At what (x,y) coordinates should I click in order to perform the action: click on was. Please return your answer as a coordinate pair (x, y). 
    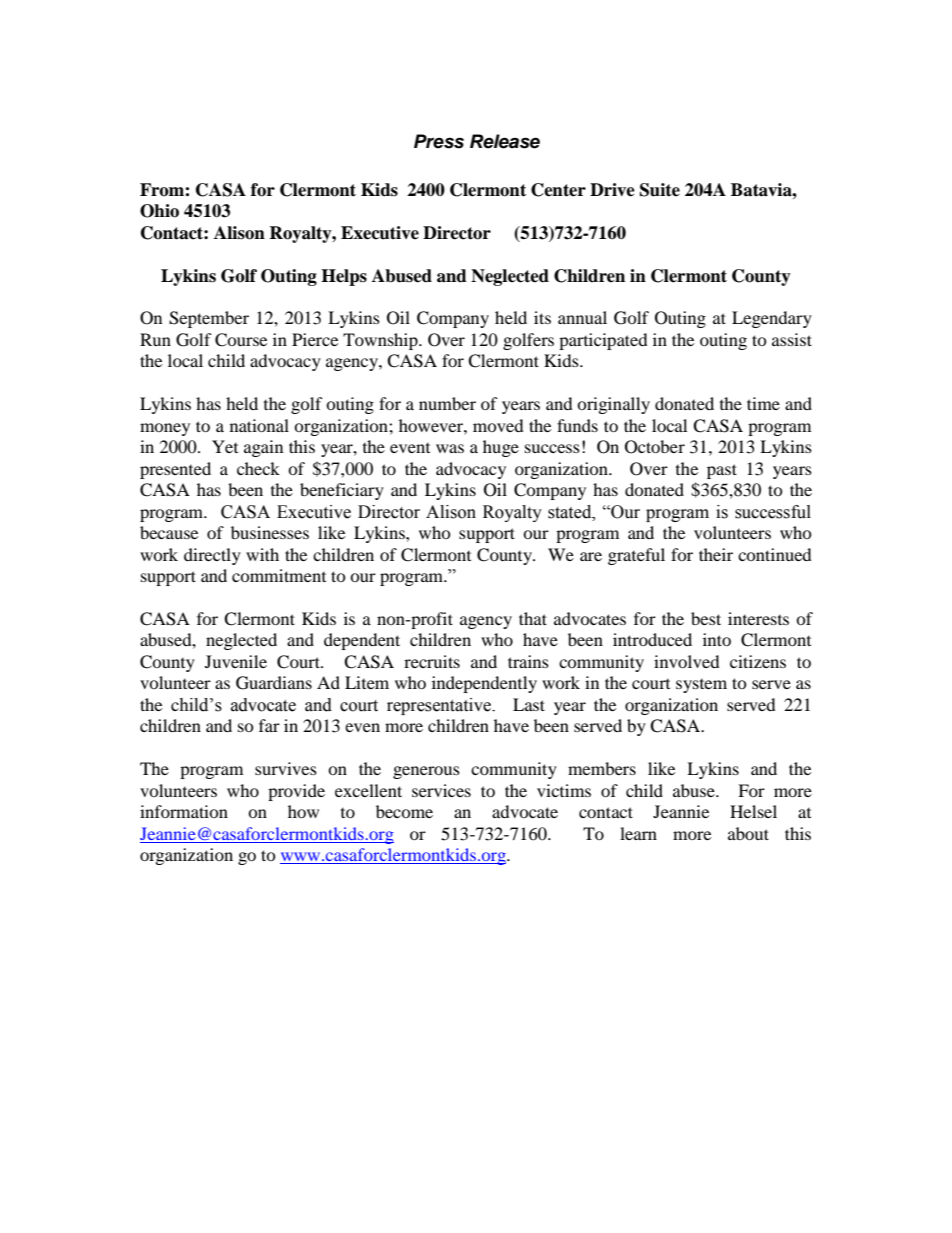
    Looking at the image, I should click on (450, 448).
